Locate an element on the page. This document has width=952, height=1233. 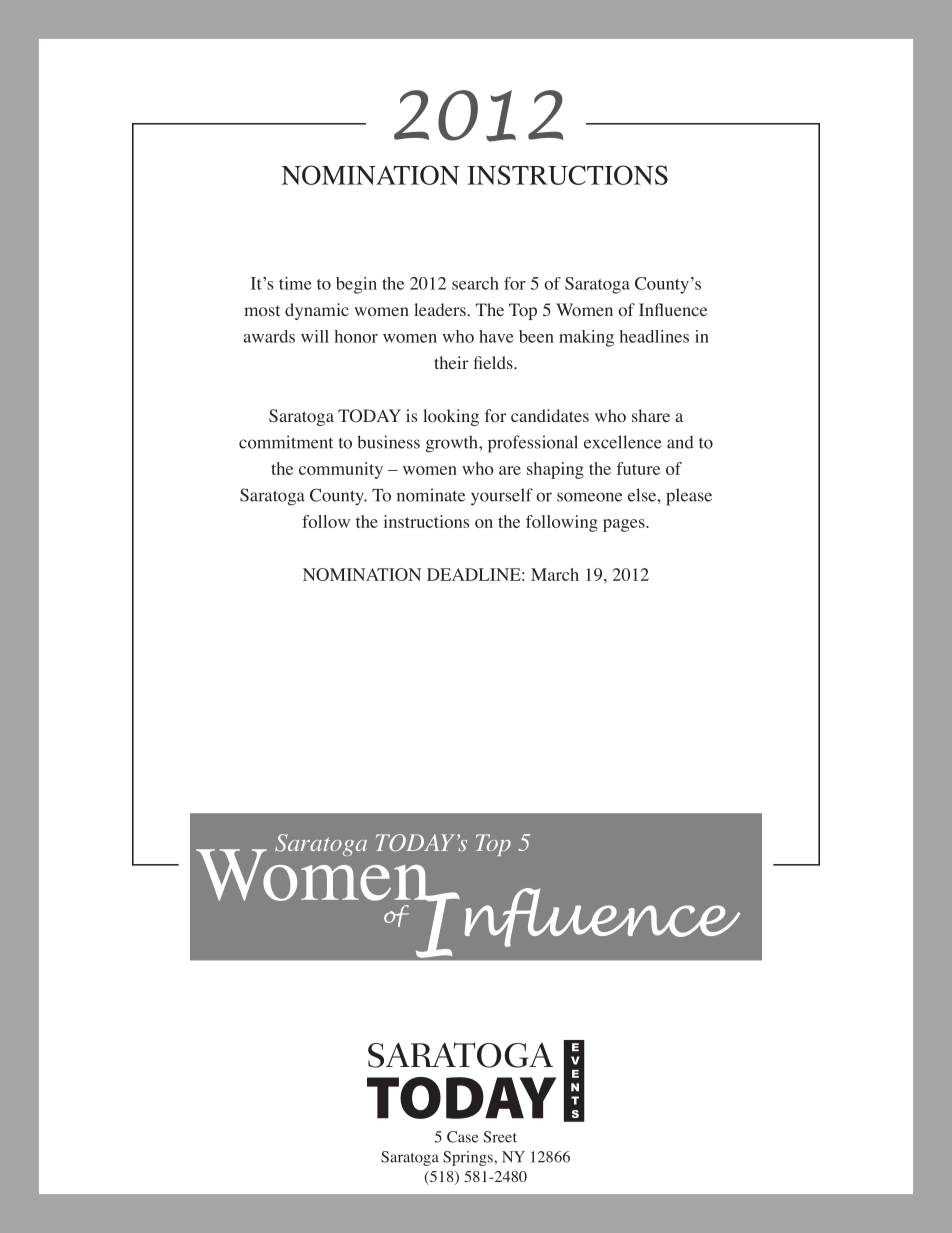
March is located at coordinates (555, 574).
